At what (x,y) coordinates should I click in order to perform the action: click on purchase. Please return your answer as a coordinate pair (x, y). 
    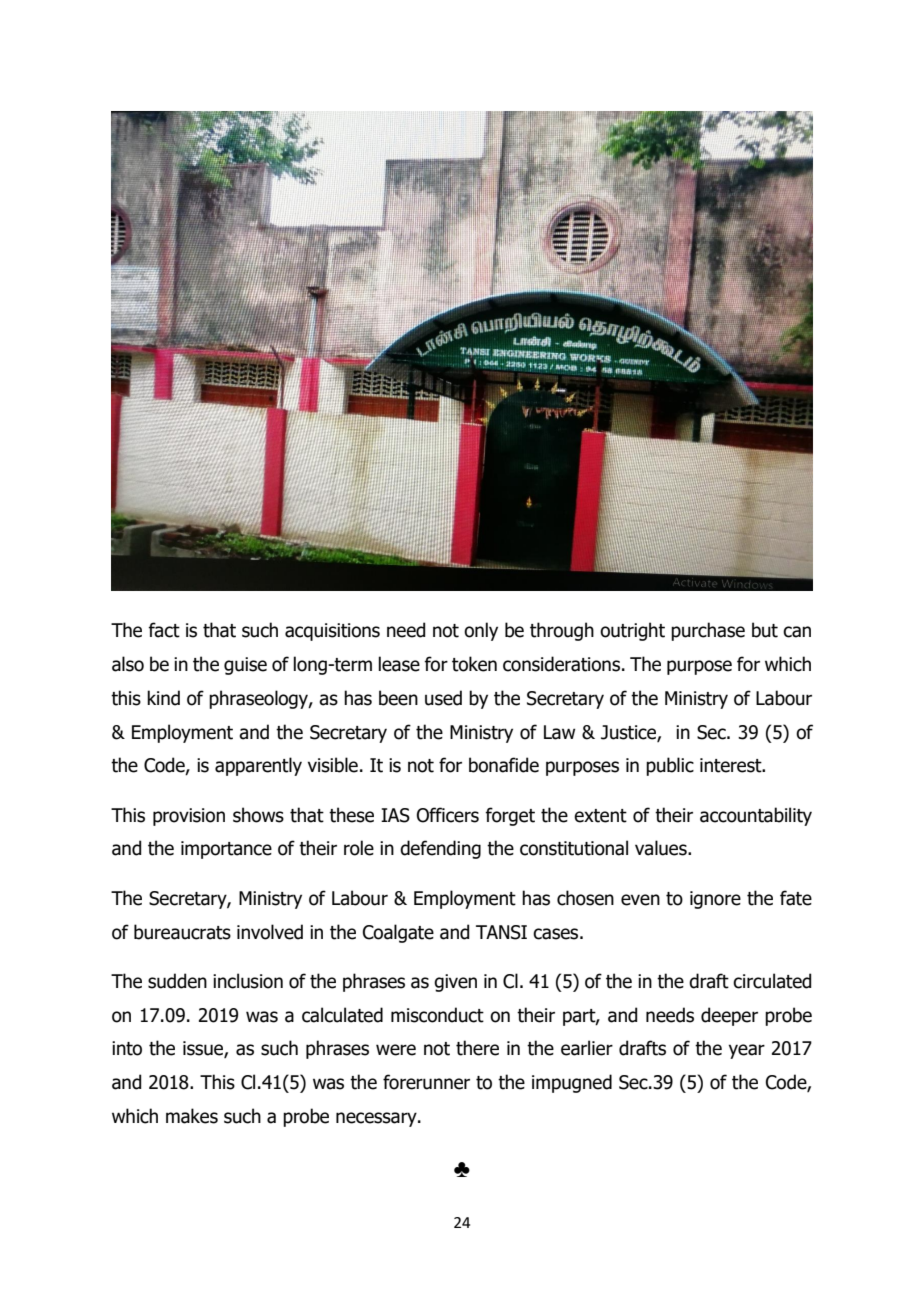
    Looking at the image, I should click on (708, 631).
